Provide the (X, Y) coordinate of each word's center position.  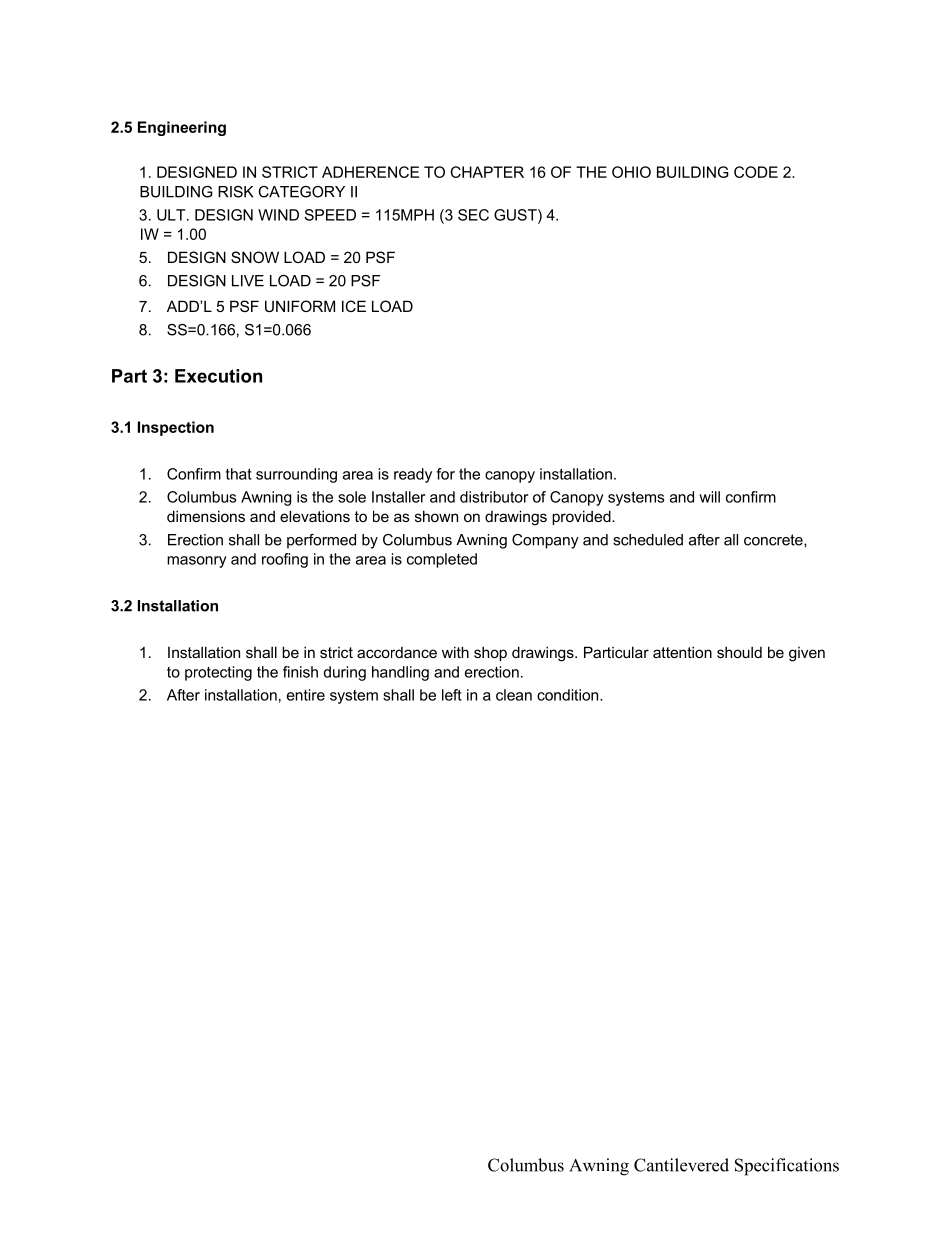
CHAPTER (487, 172)
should (739, 652)
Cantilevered (681, 1165)
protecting (218, 673)
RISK (235, 192)
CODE (756, 172)
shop (490, 653)
